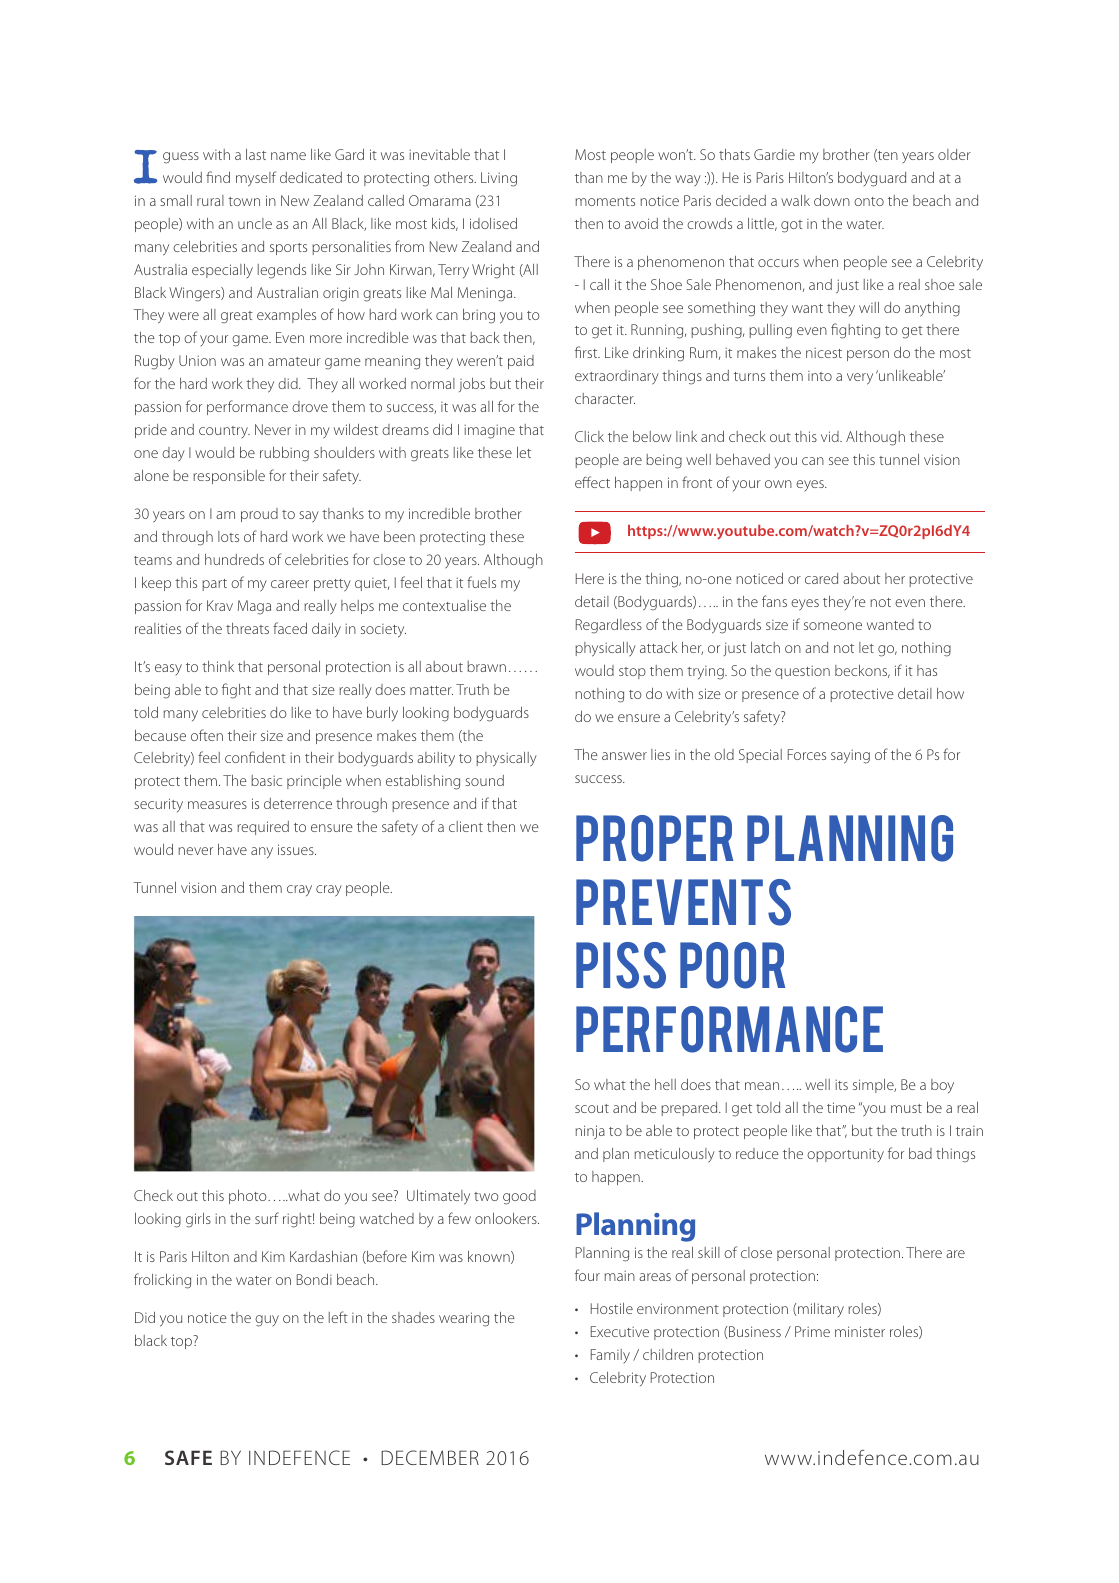 The height and width of the image is (1583, 1119). What do you see at coordinates (610, 1356) in the image?
I see `Family` at bounding box center [610, 1356].
